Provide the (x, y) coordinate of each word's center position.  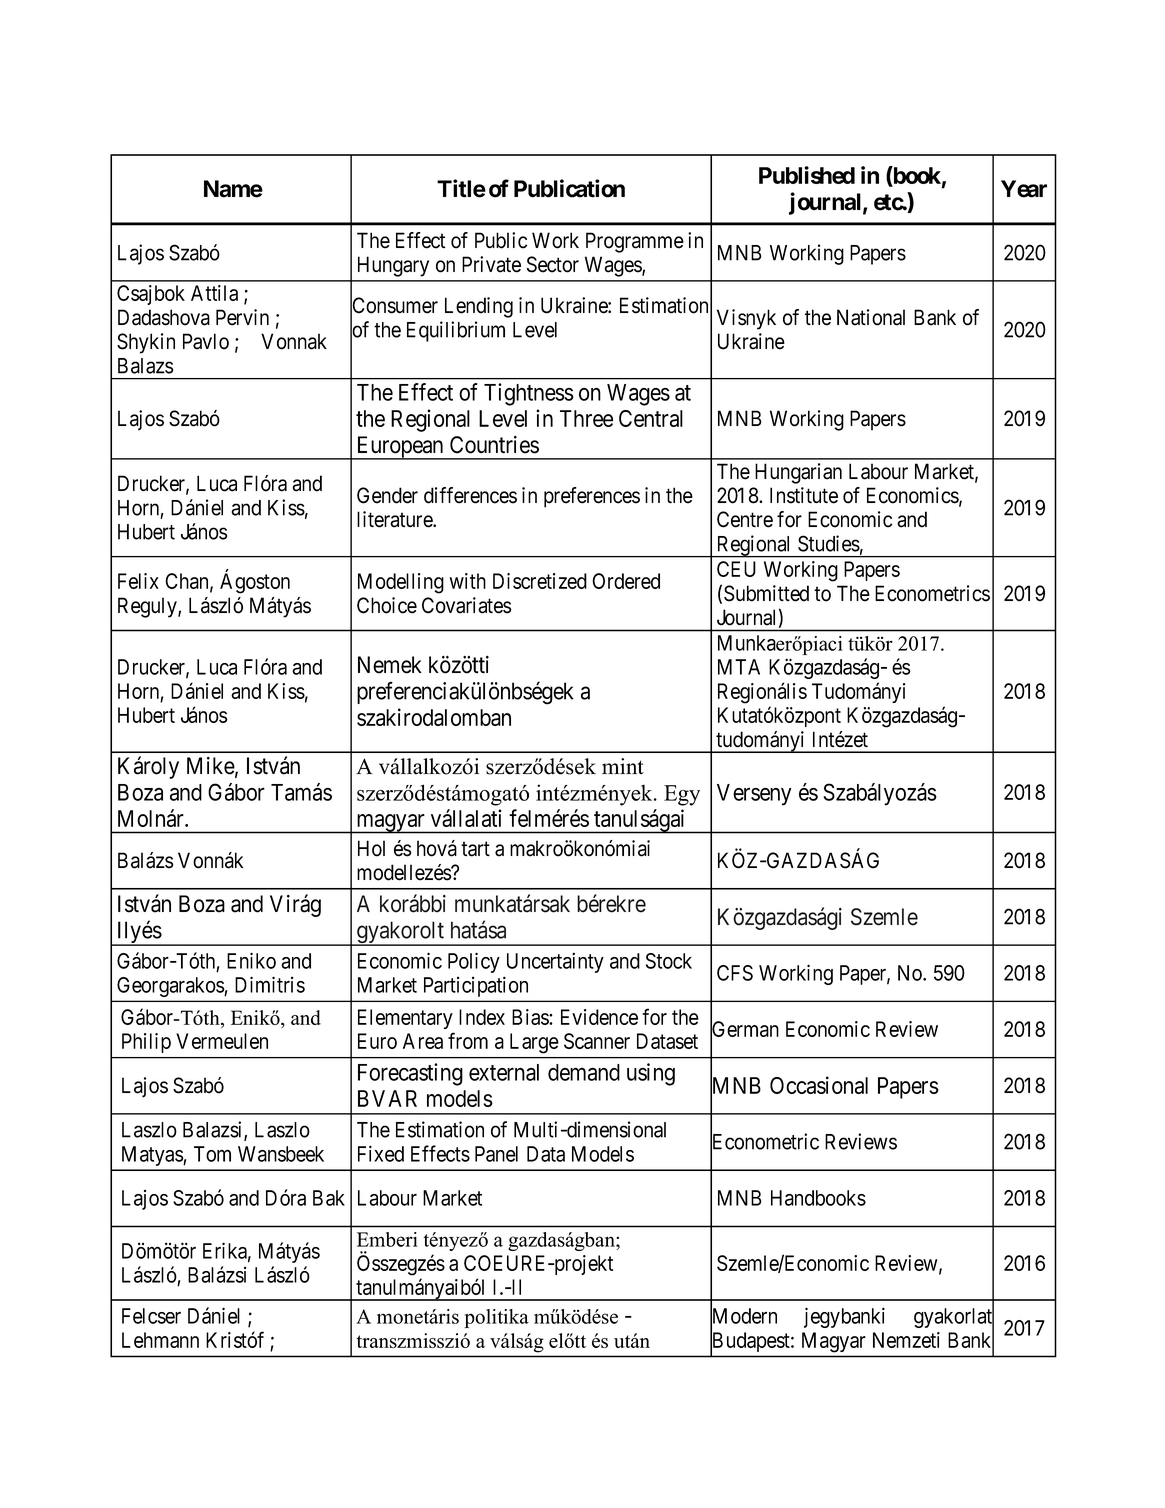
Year (1024, 189)
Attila (214, 293)
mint (623, 766)
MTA (739, 667)
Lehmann (160, 1340)
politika (496, 1318)
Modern (743, 1316)
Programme (635, 242)
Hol (371, 848)
